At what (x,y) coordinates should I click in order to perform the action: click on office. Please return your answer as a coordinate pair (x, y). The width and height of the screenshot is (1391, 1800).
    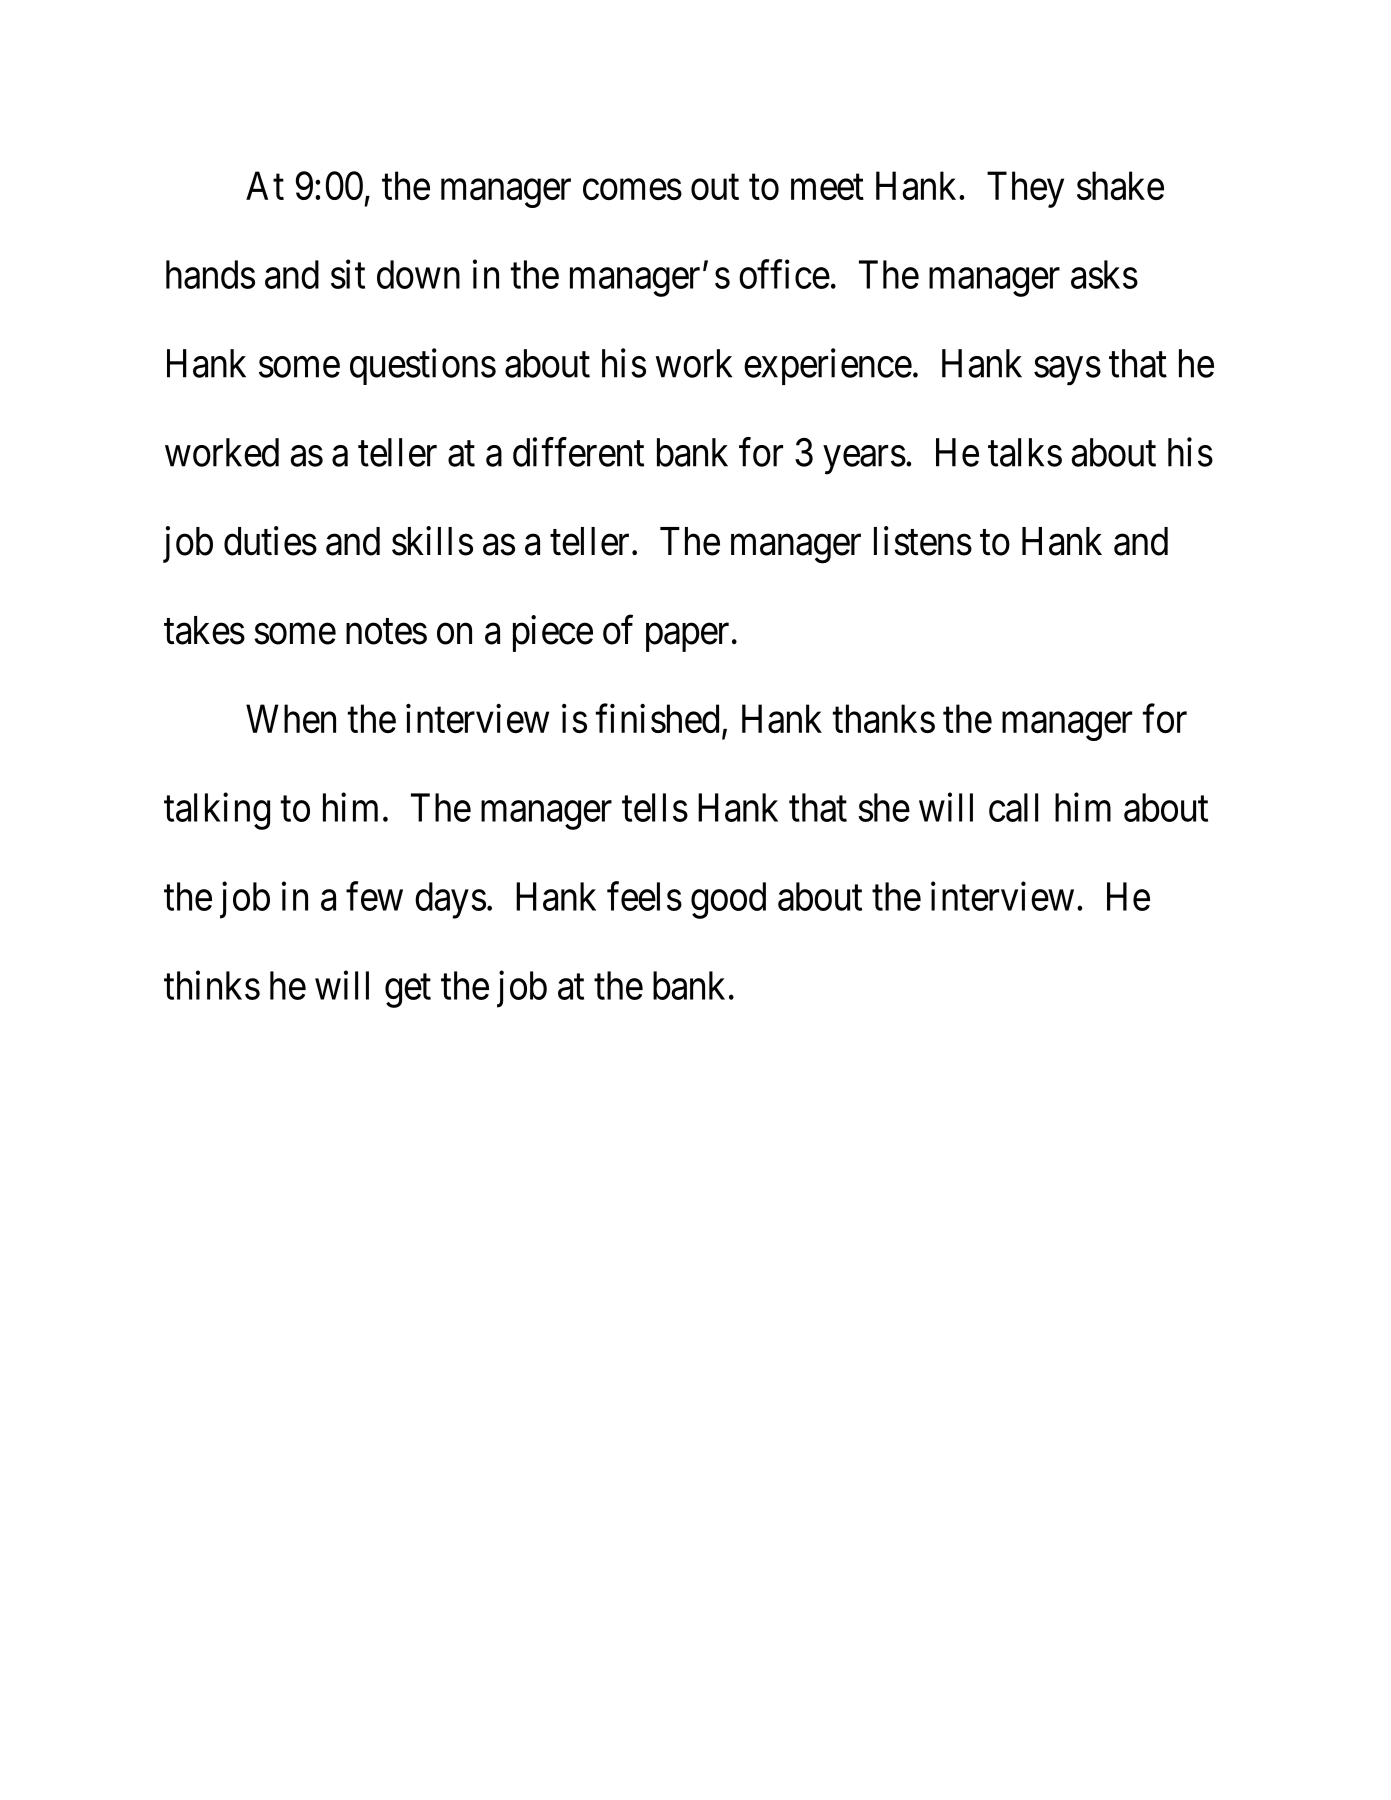
    Looking at the image, I should click on (784, 274).
